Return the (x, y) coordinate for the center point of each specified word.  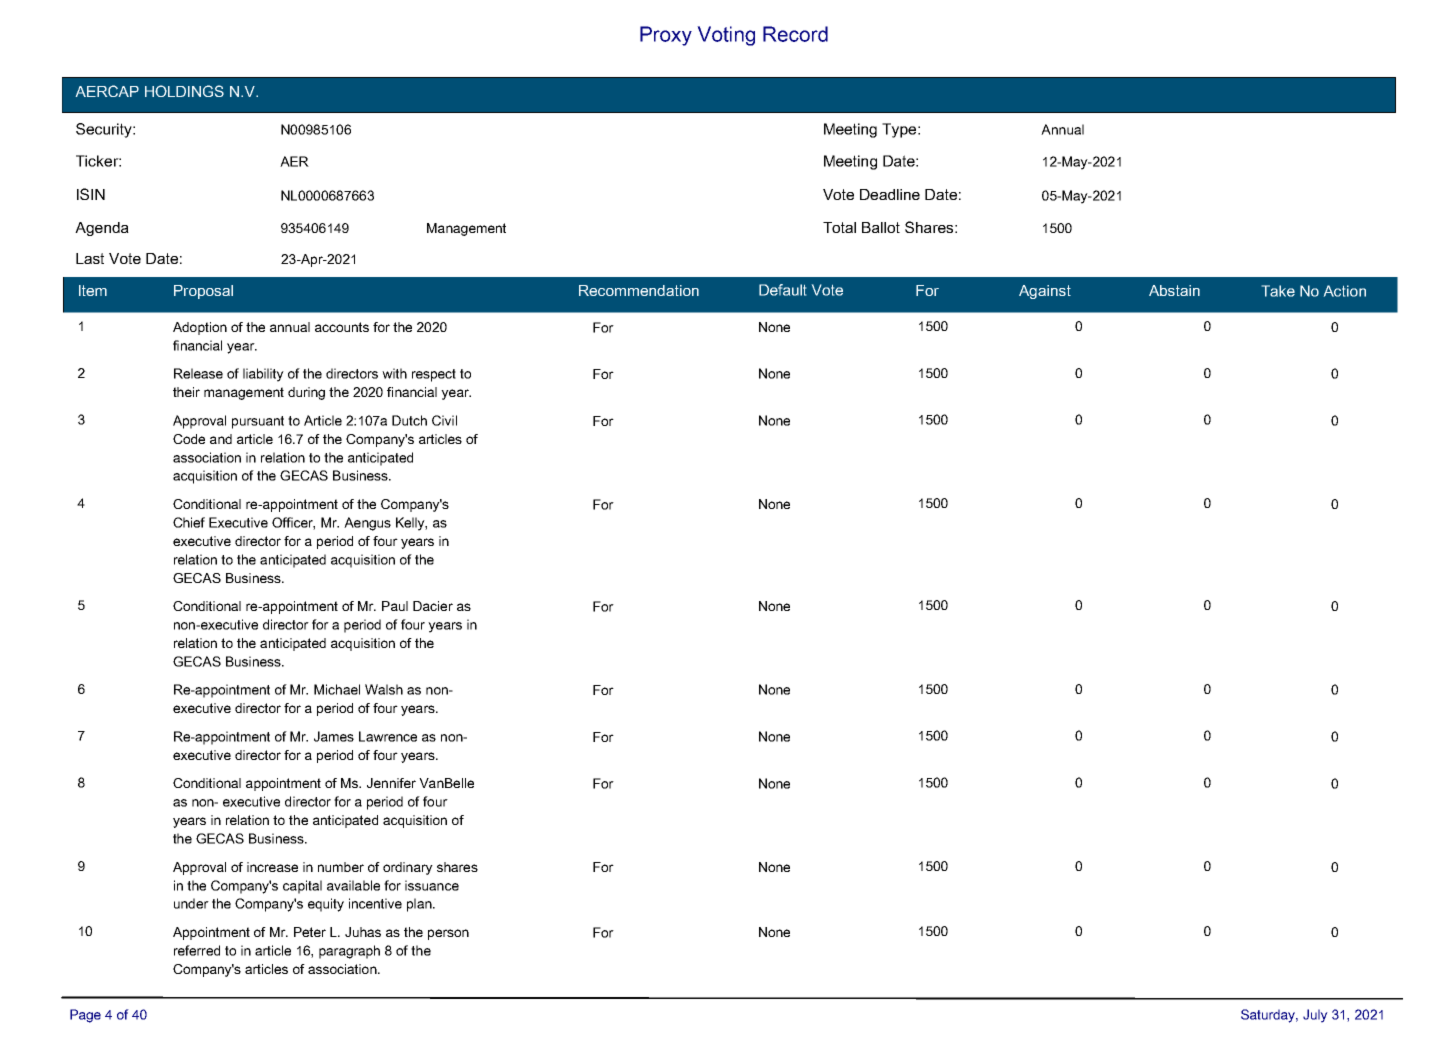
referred (197, 950)
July (1315, 1016)
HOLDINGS (184, 91)
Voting (726, 36)
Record (795, 34)
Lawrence (388, 736)
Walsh (384, 689)
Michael (337, 689)
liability (263, 375)
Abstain (1174, 290)
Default (782, 290)
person (448, 934)
